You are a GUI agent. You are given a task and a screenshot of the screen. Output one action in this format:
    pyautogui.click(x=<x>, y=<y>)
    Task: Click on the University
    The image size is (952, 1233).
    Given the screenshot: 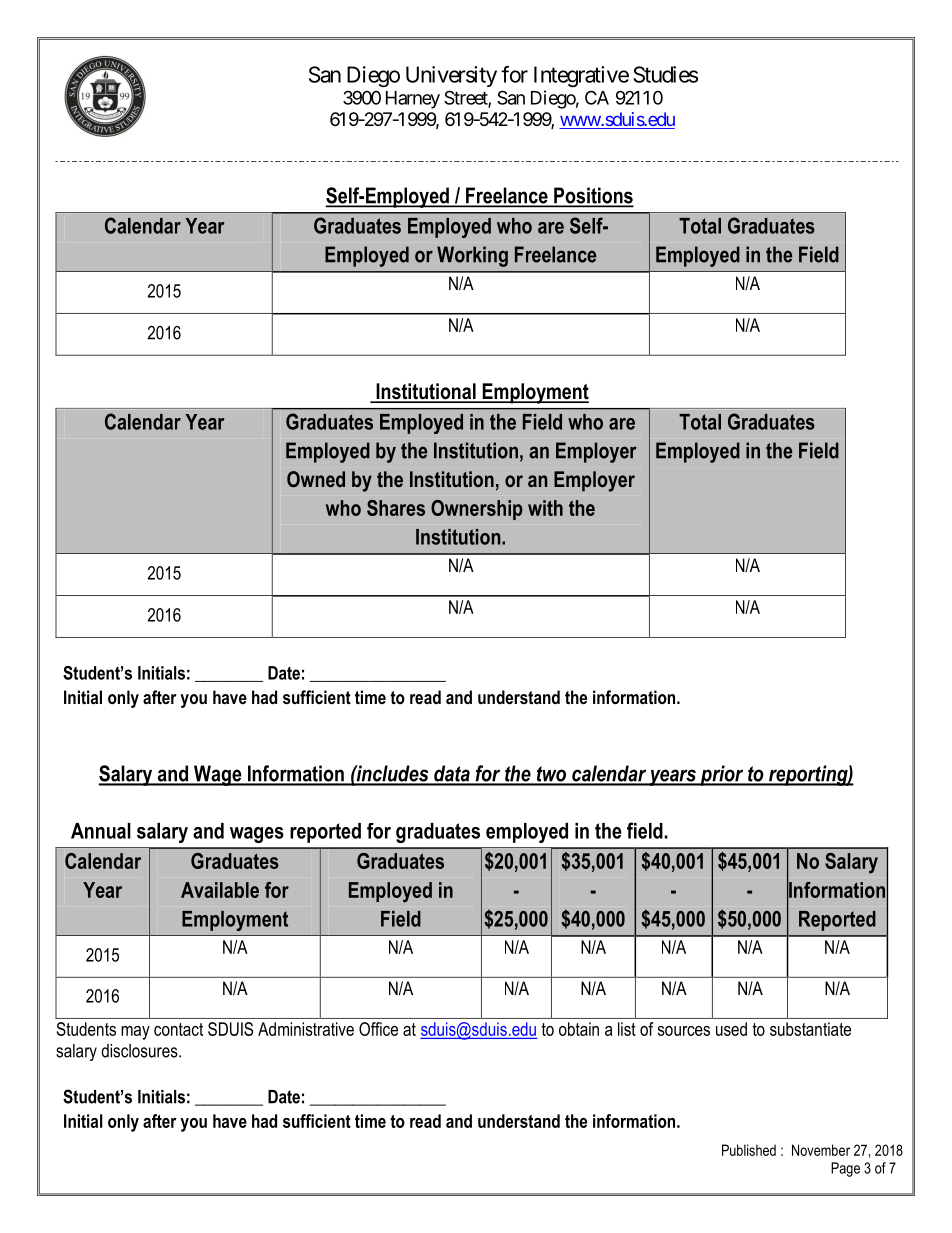 What is the action you would take?
    pyautogui.click(x=451, y=76)
